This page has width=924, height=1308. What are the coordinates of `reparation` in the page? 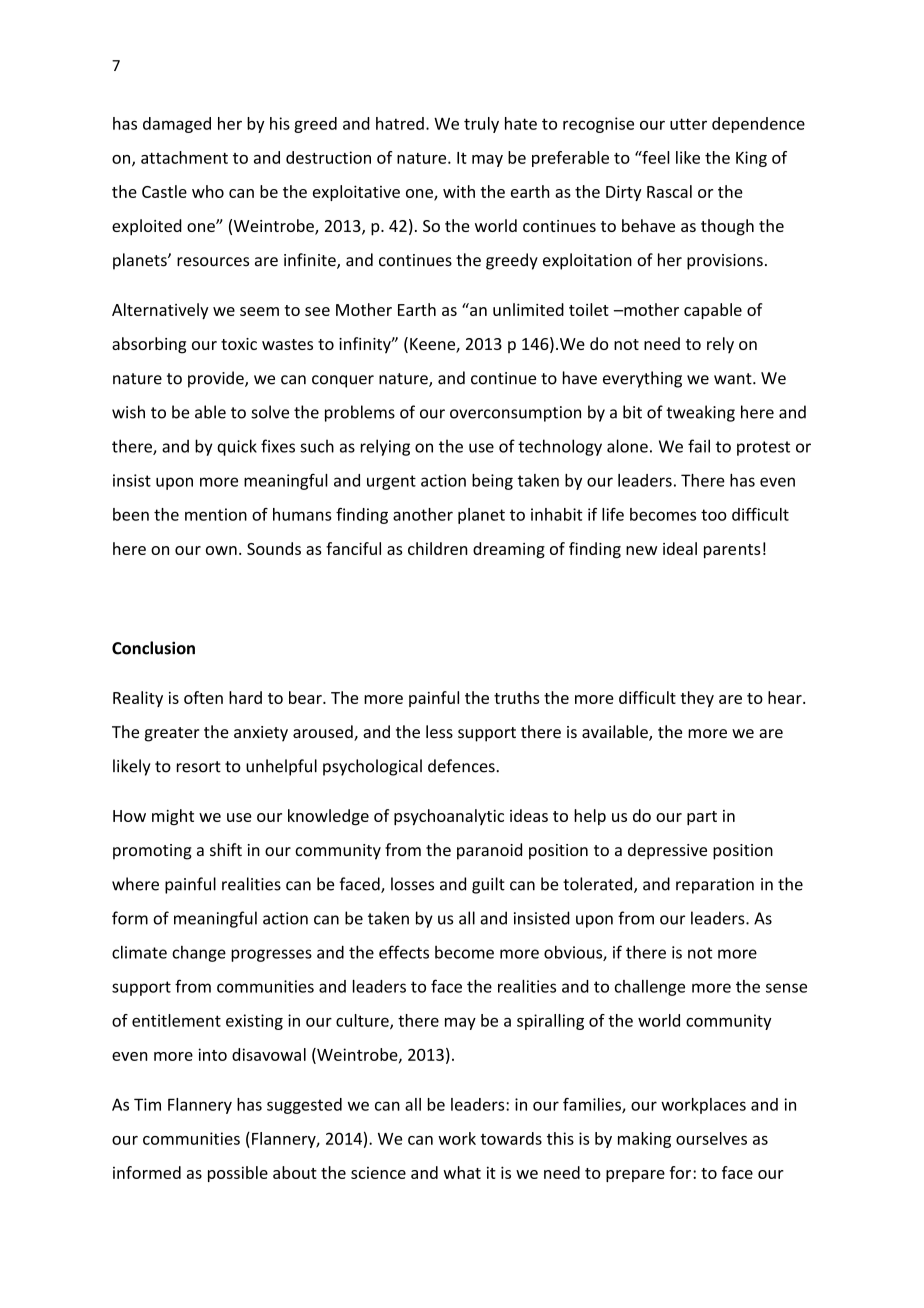 It's located at (715, 886).
